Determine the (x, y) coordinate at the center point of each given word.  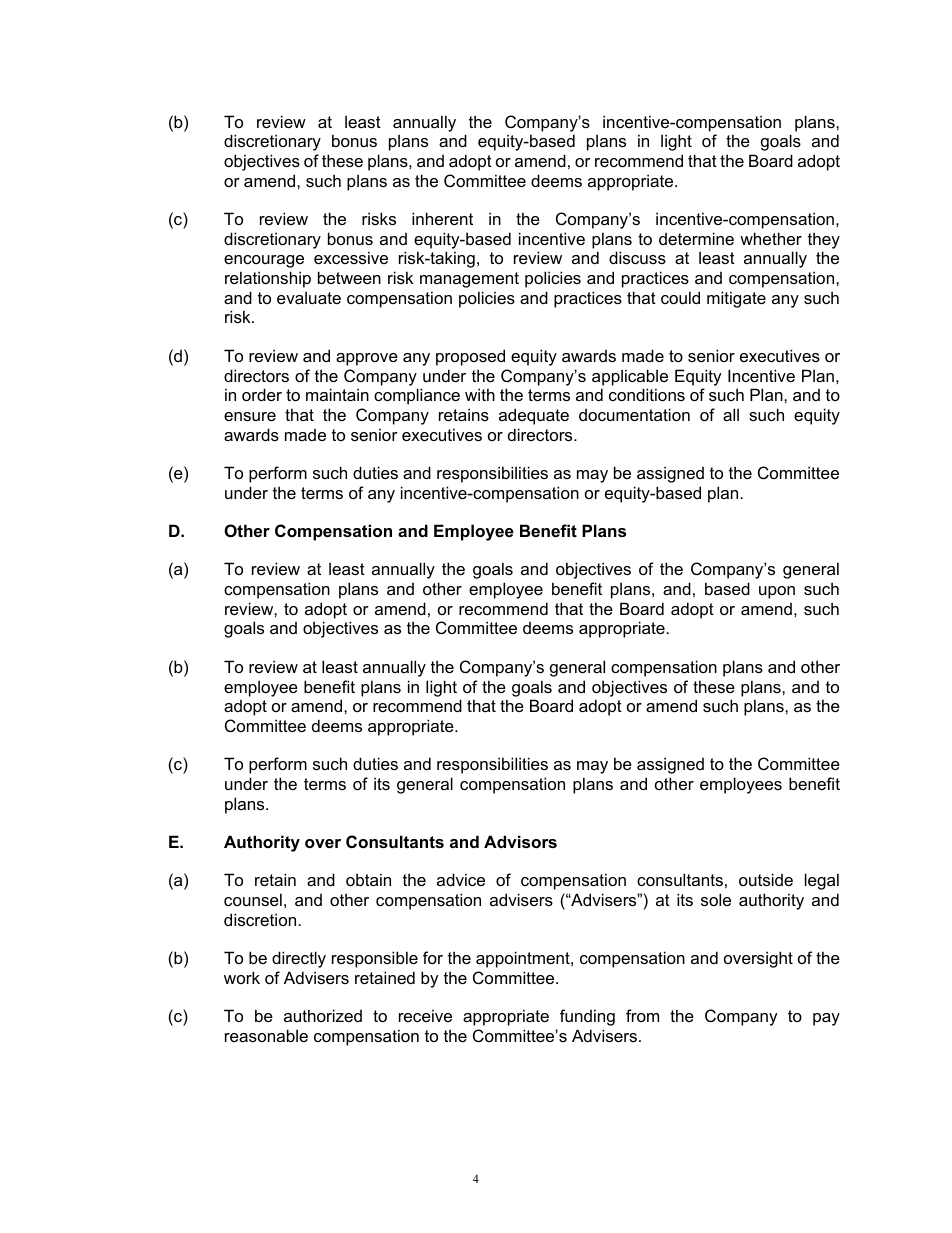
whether (771, 238)
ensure (250, 416)
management (469, 280)
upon (777, 592)
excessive (351, 257)
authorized (323, 1015)
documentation (634, 414)
